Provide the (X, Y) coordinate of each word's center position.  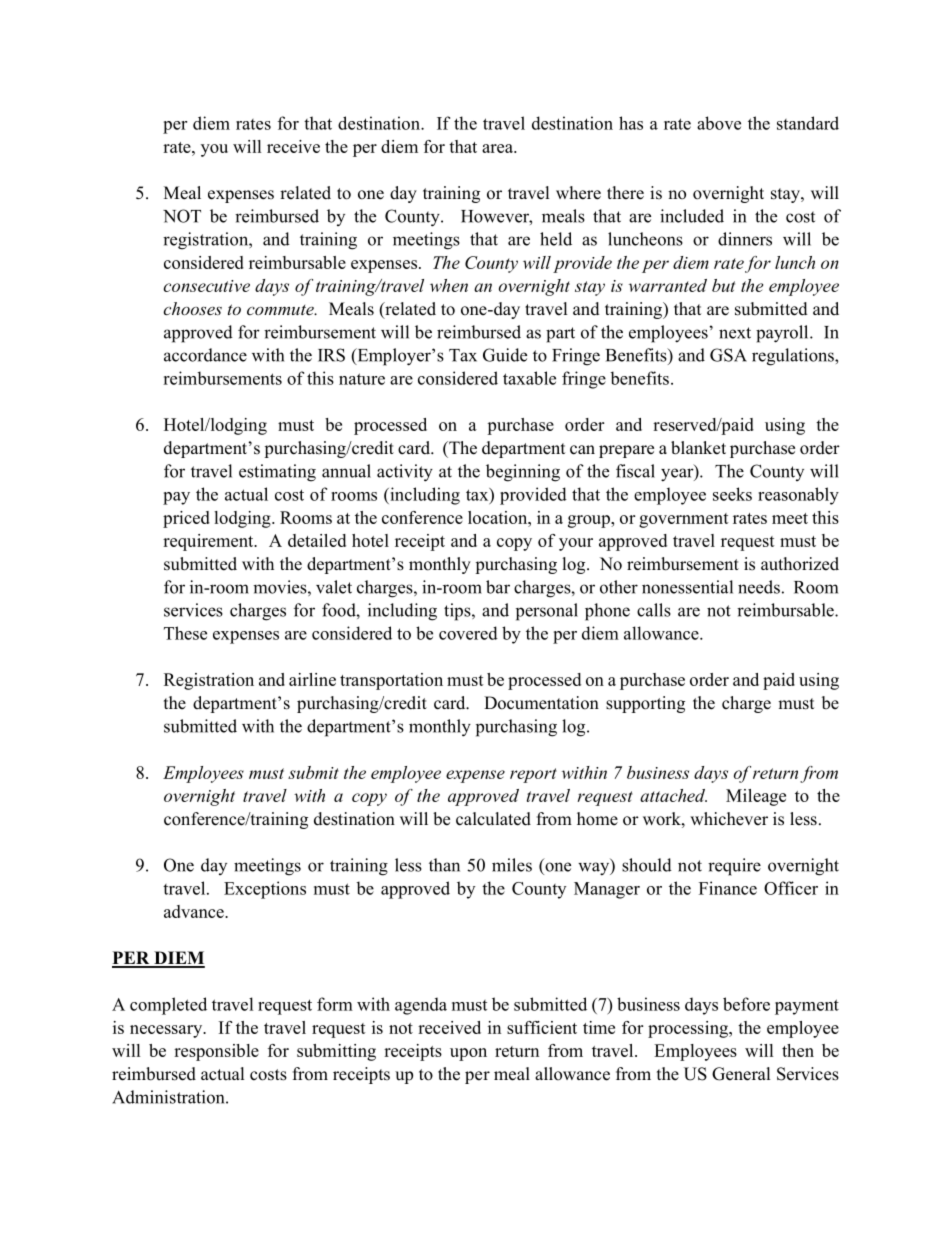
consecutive (207, 286)
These (185, 633)
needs (759, 587)
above (719, 123)
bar (498, 587)
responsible (216, 1052)
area (499, 148)
